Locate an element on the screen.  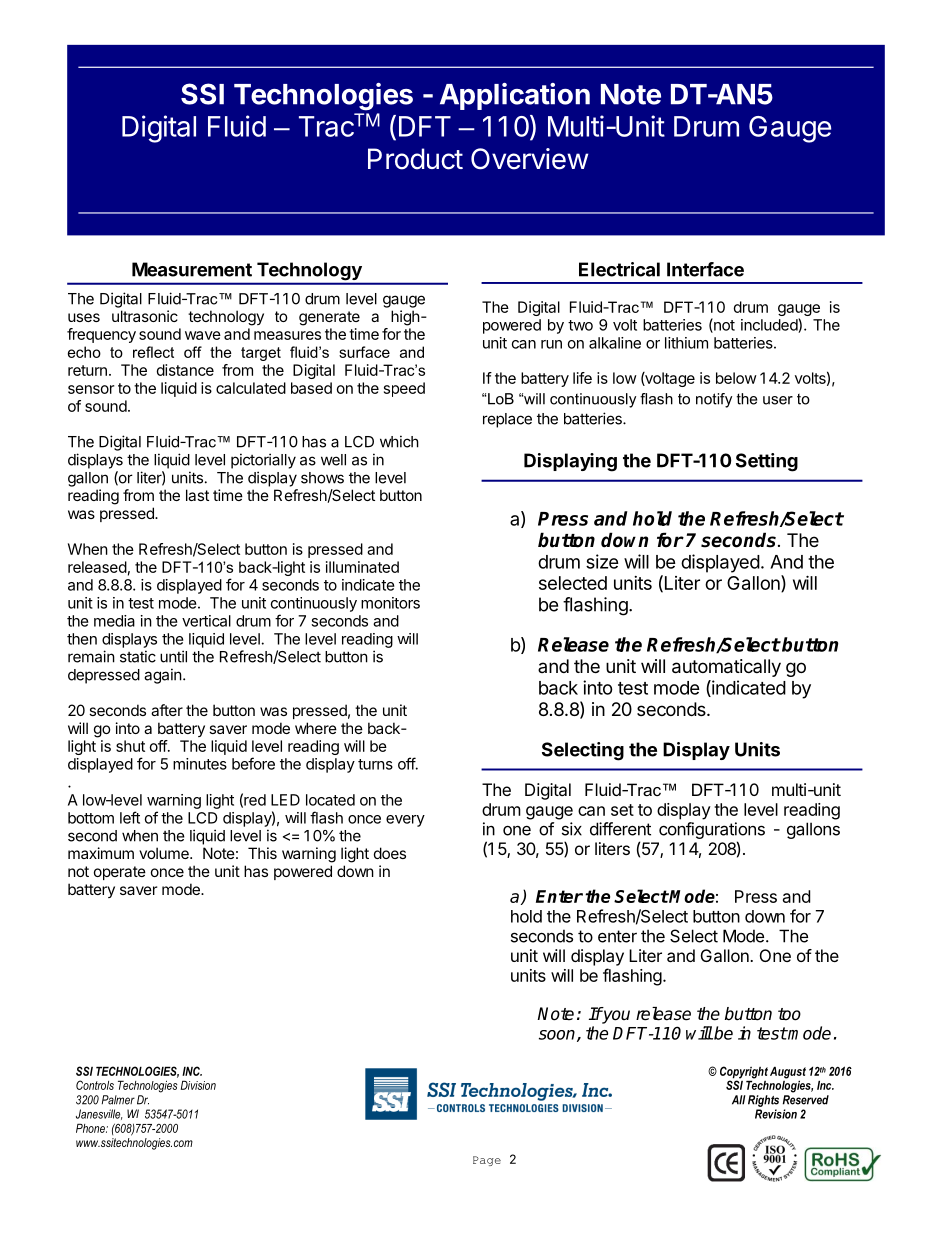
below is located at coordinates (736, 378).
